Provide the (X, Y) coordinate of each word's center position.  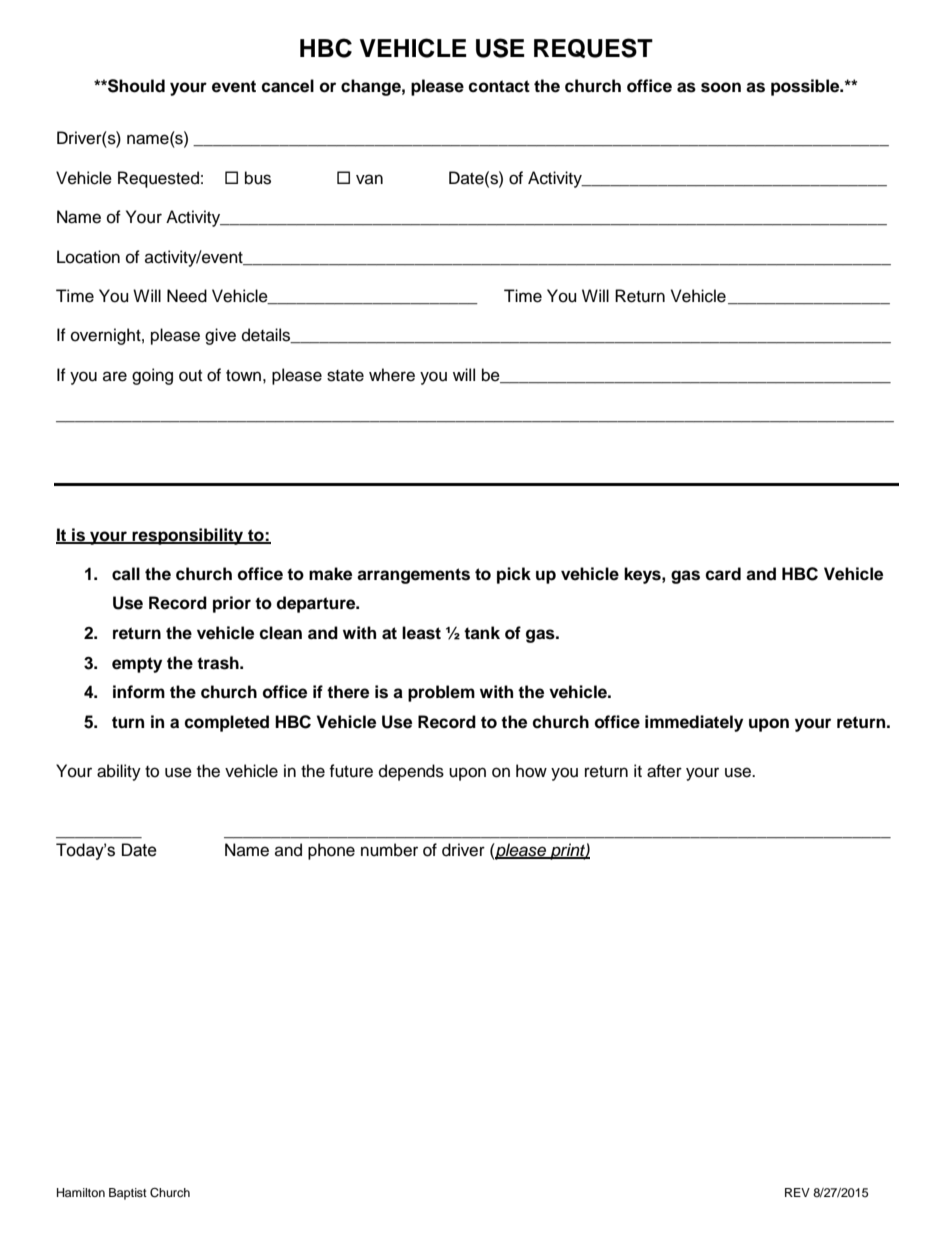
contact (499, 86)
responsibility (188, 536)
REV (797, 1192)
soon (721, 87)
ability (119, 772)
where (392, 375)
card (723, 574)
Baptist (128, 1194)
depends (411, 772)
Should (135, 86)
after (664, 771)
